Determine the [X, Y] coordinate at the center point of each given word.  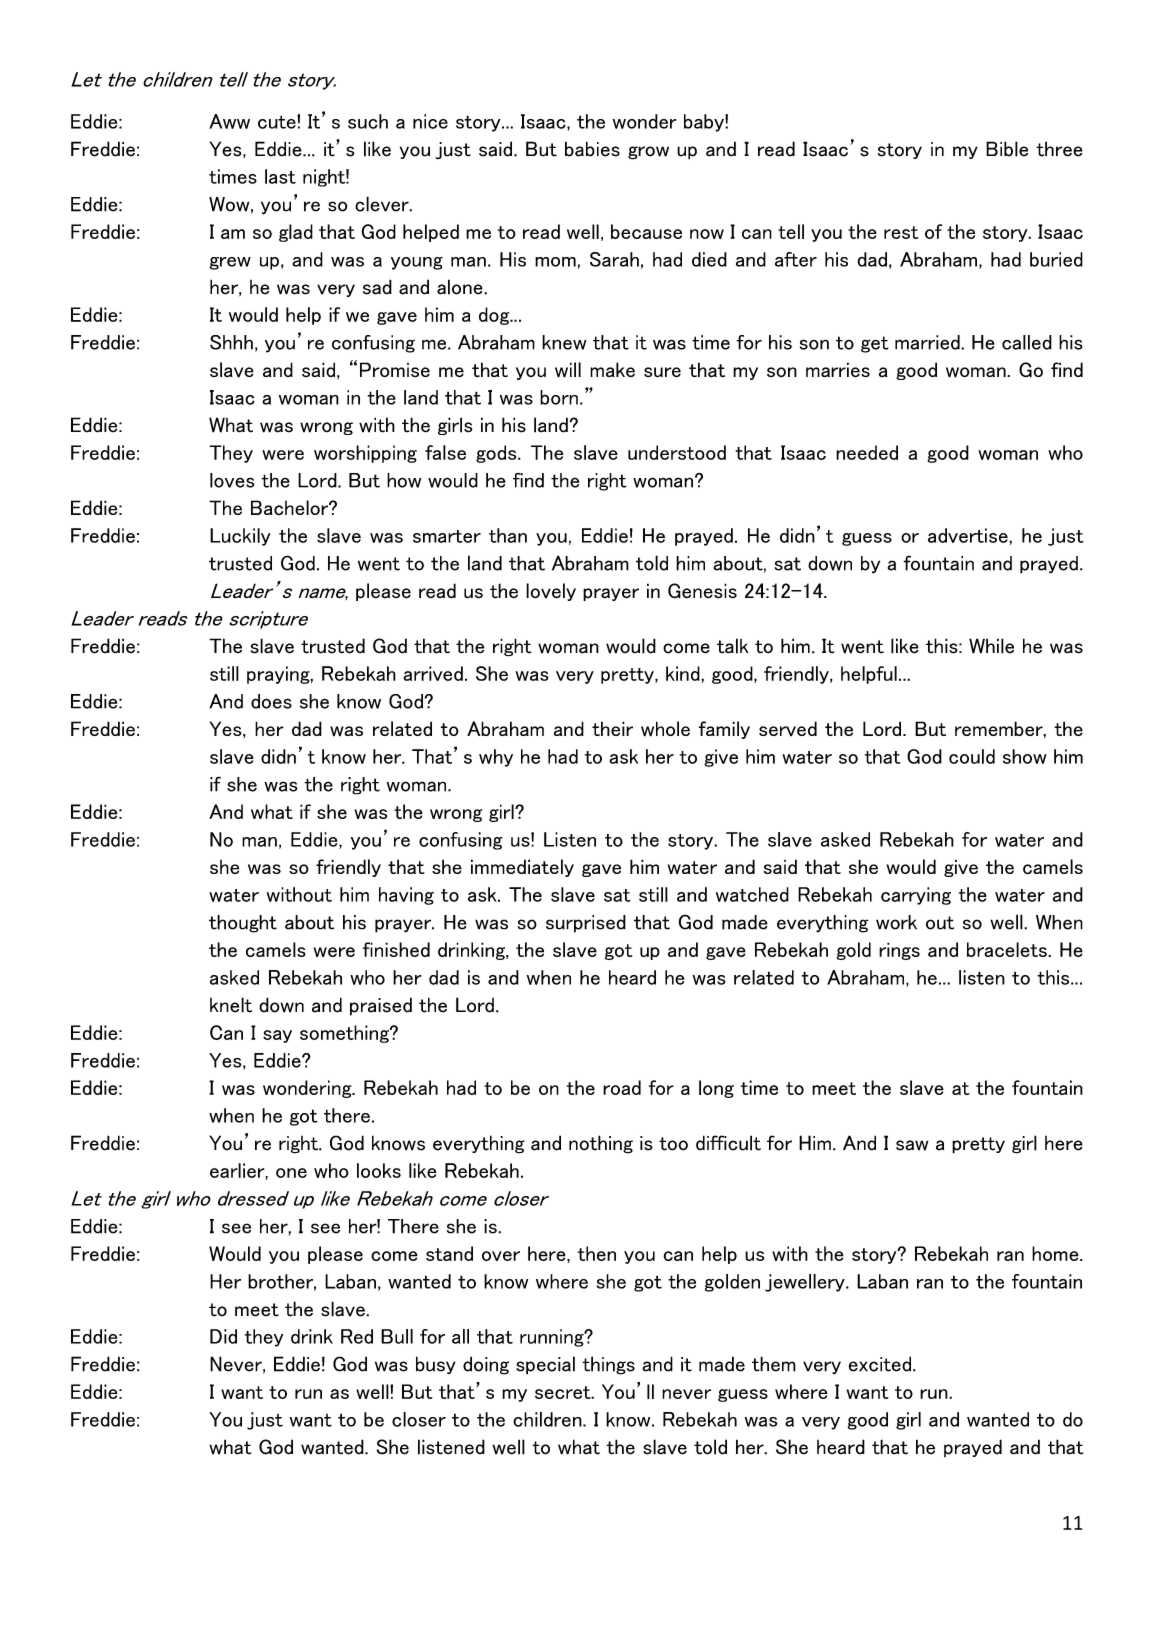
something [345, 1034]
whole [665, 729]
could [972, 756]
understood [677, 452]
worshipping [365, 454]
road [622, 1087]
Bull [397, 1336]
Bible [1007, 149]
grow [648, 153]
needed [867, 452]
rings [899, 951]
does [271, 701]
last [280, 176]
